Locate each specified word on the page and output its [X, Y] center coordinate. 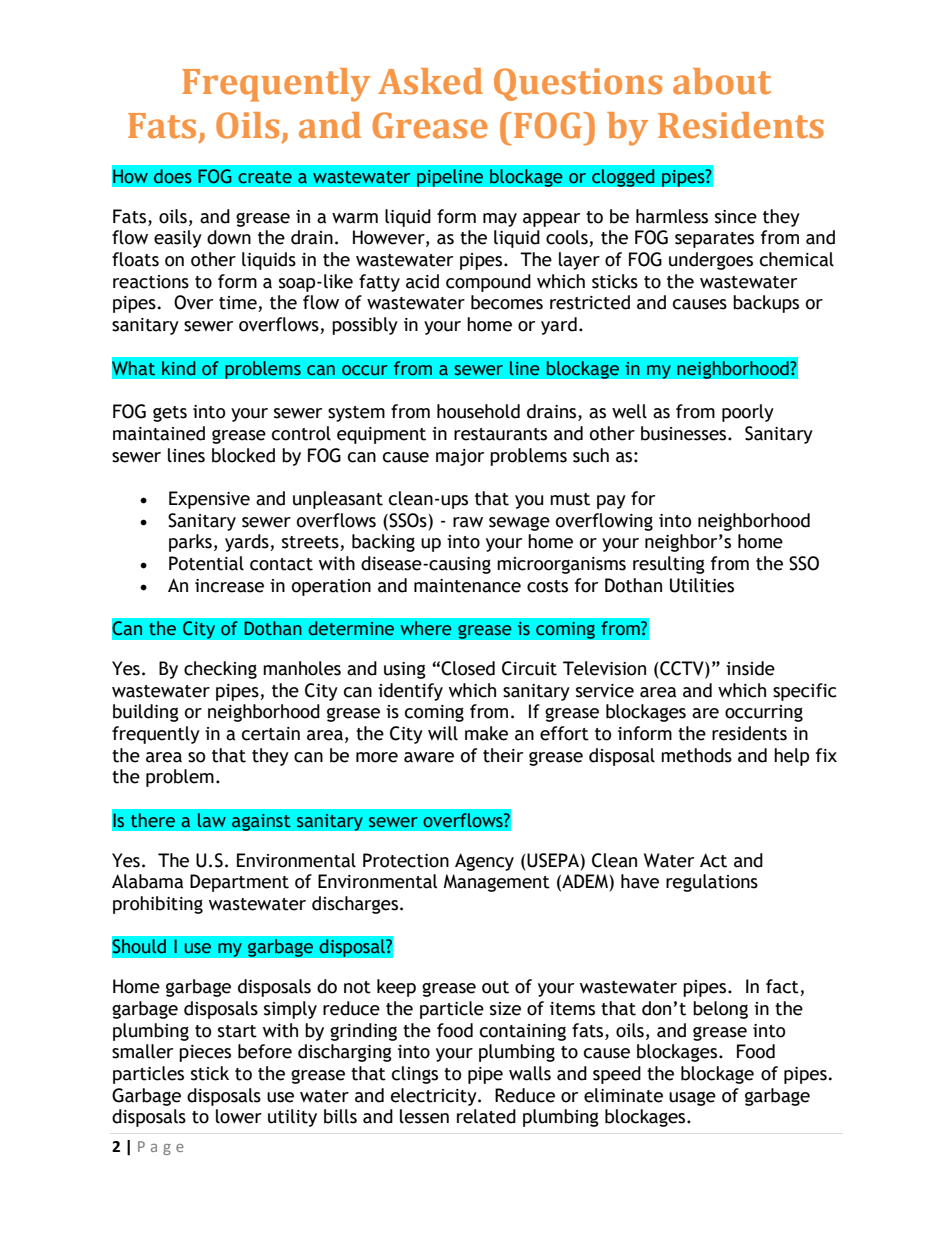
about [722, 81]
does [173, 176]
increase [229, 586]
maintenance [467, 586]
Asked [430, 81]
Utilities [702, 585]
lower [239, 1116]
